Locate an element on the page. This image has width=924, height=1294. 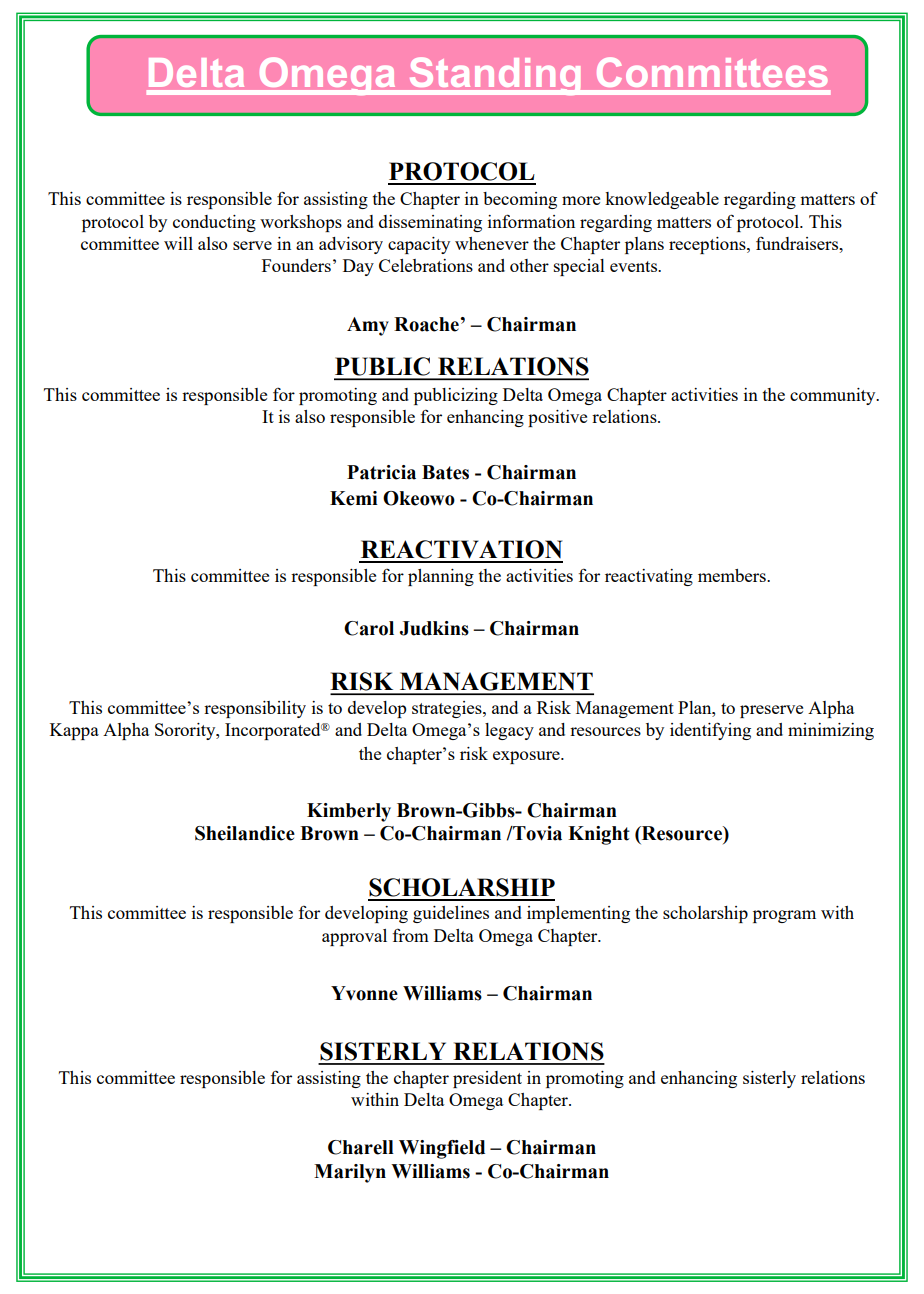
responsibility is located at coordinates (255, 709).
